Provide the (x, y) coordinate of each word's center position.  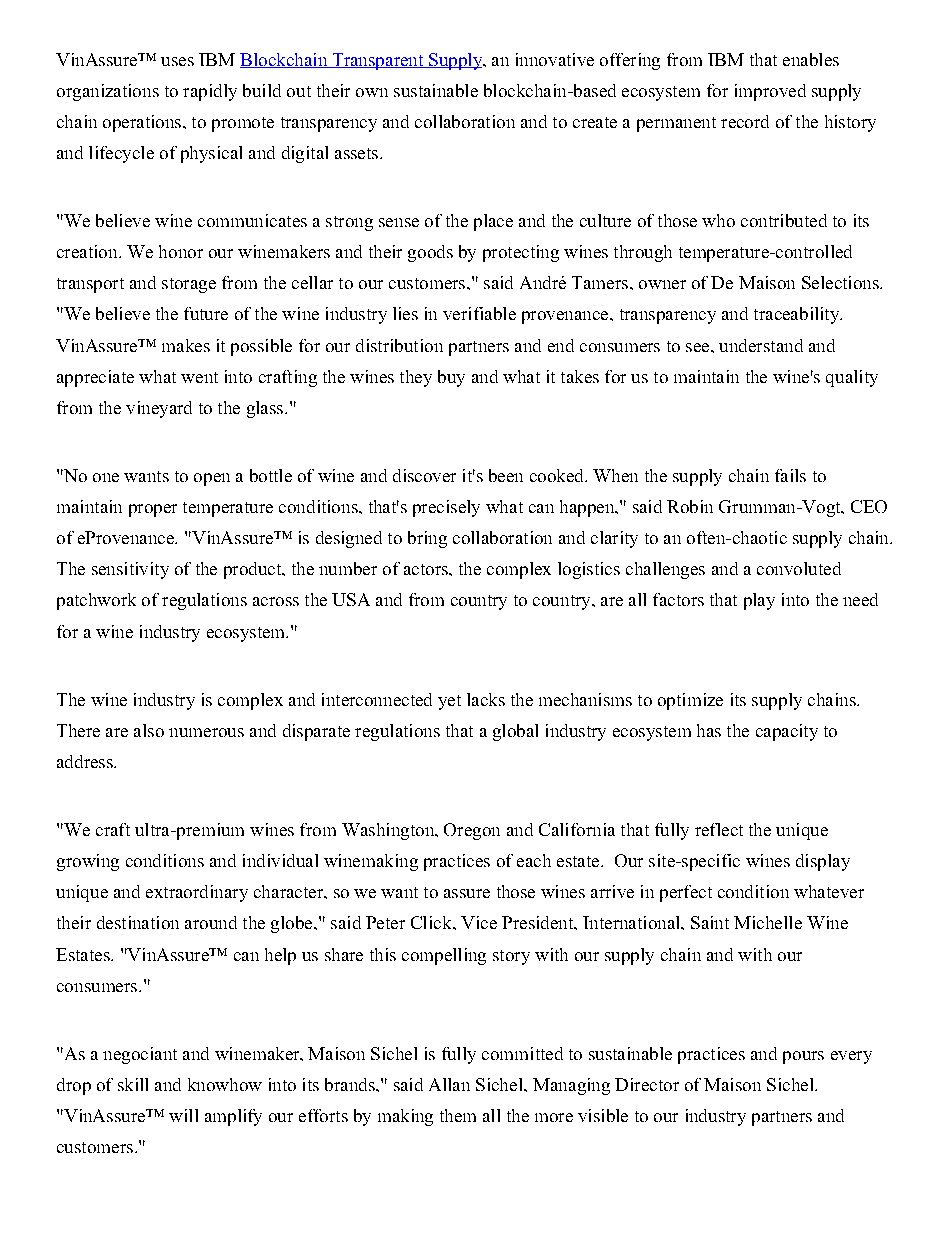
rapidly (210, 92)
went (199, 377)
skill (133, 1084)
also (149, 730)
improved (770, 92)
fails (790, 475)
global (515, 732)
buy (451, 378)
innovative (555, 59)
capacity (787, 732)
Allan (449, 1084)
